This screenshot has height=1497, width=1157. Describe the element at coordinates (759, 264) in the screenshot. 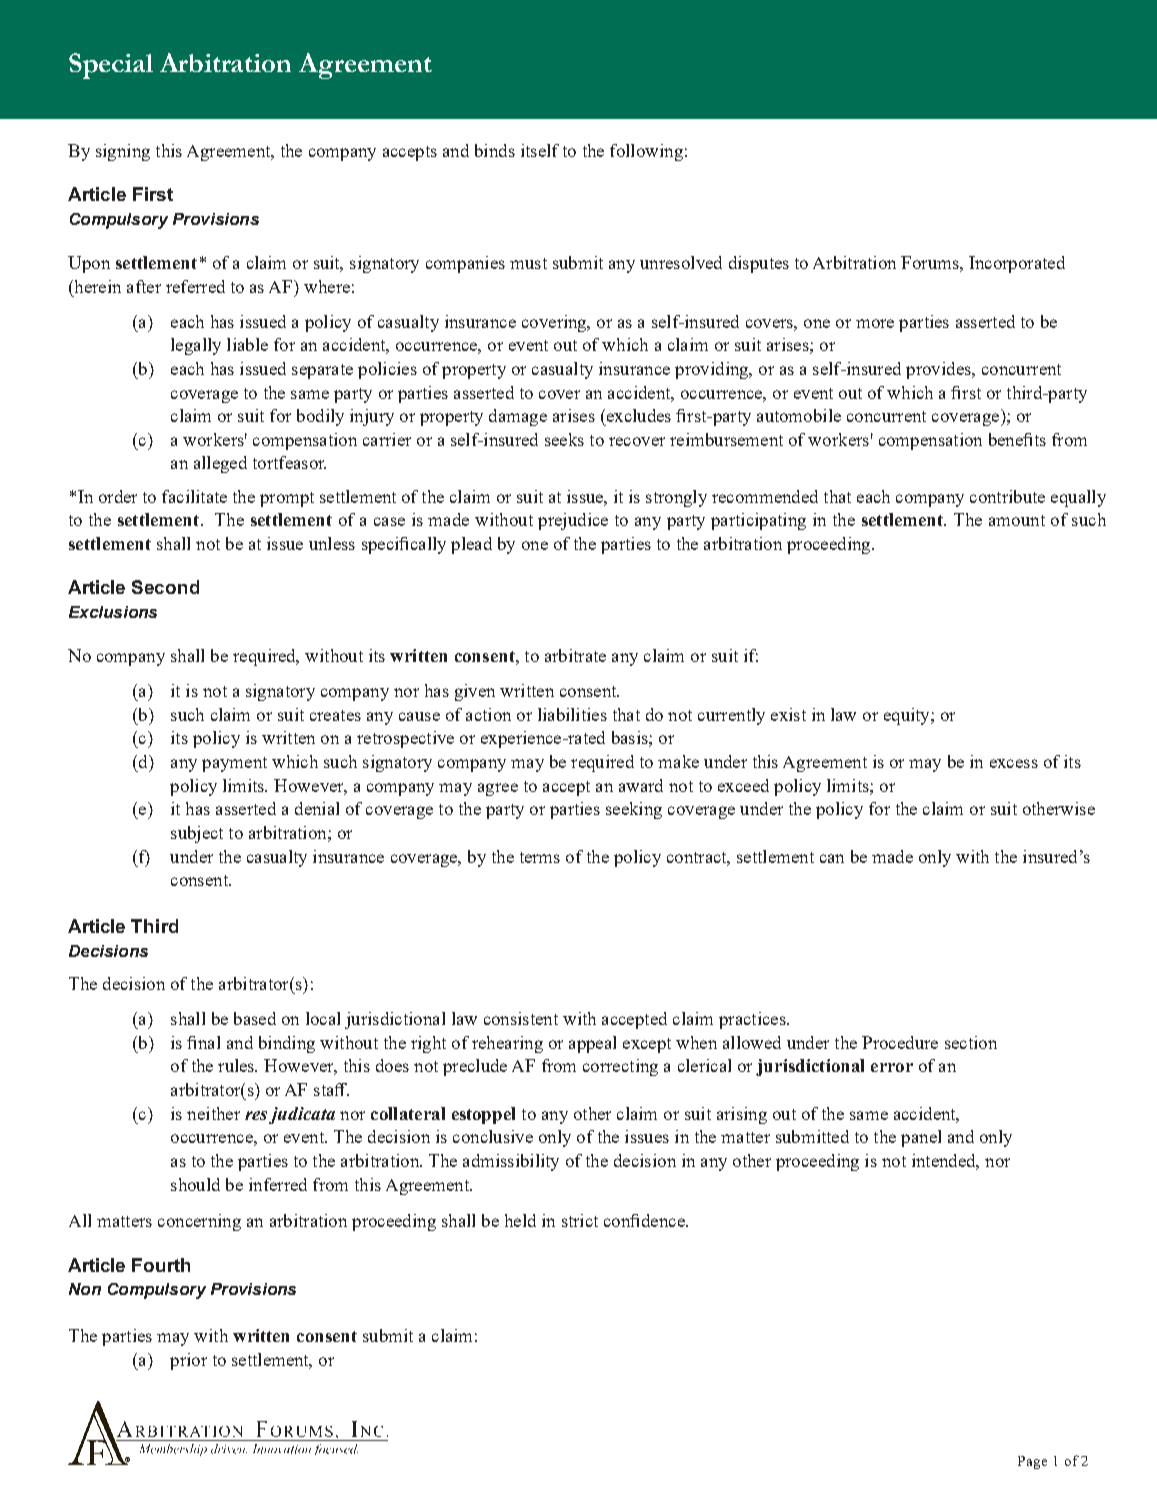

I see `disputes` at that location.
